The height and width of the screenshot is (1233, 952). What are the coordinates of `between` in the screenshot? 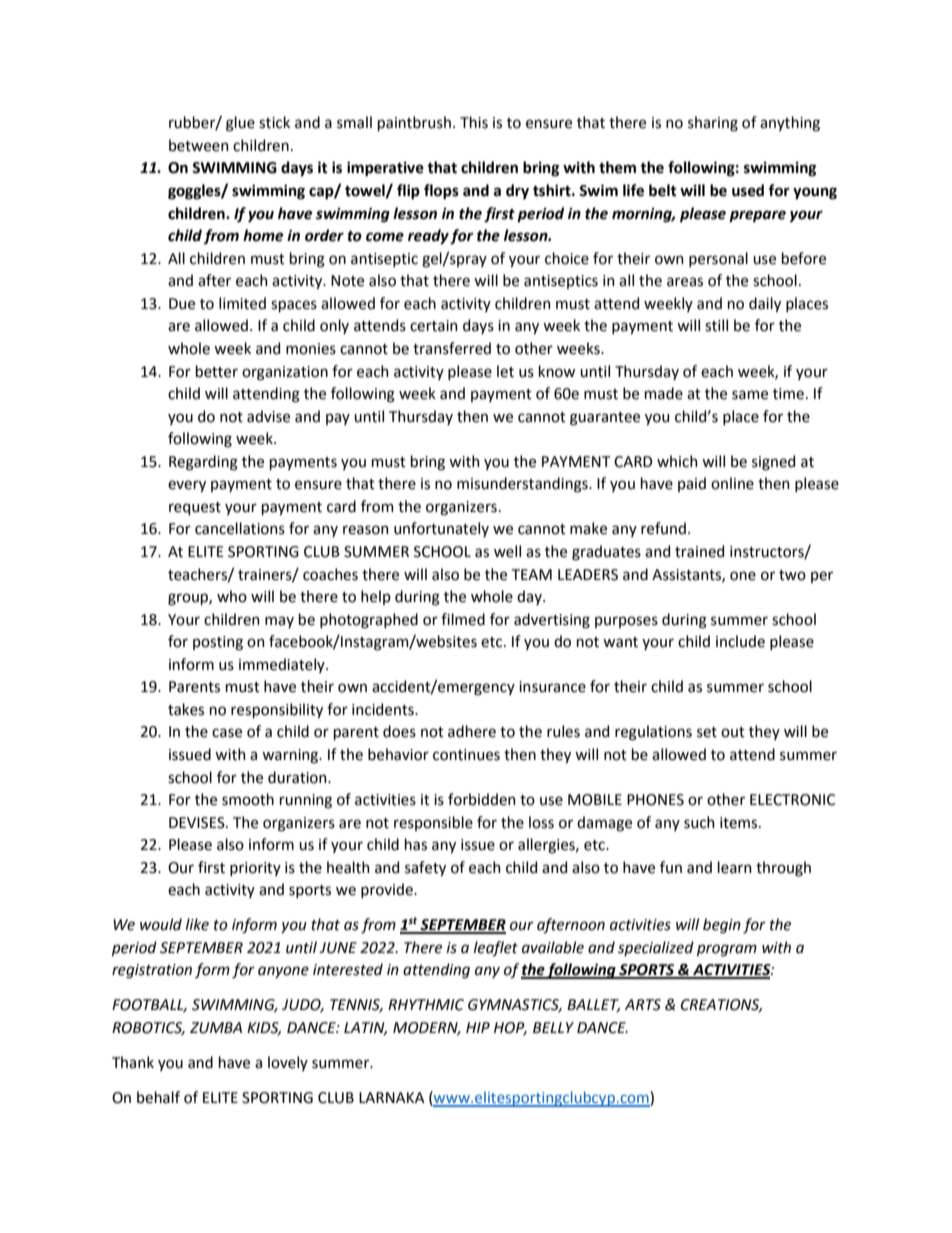 It's located at (199, 145).
